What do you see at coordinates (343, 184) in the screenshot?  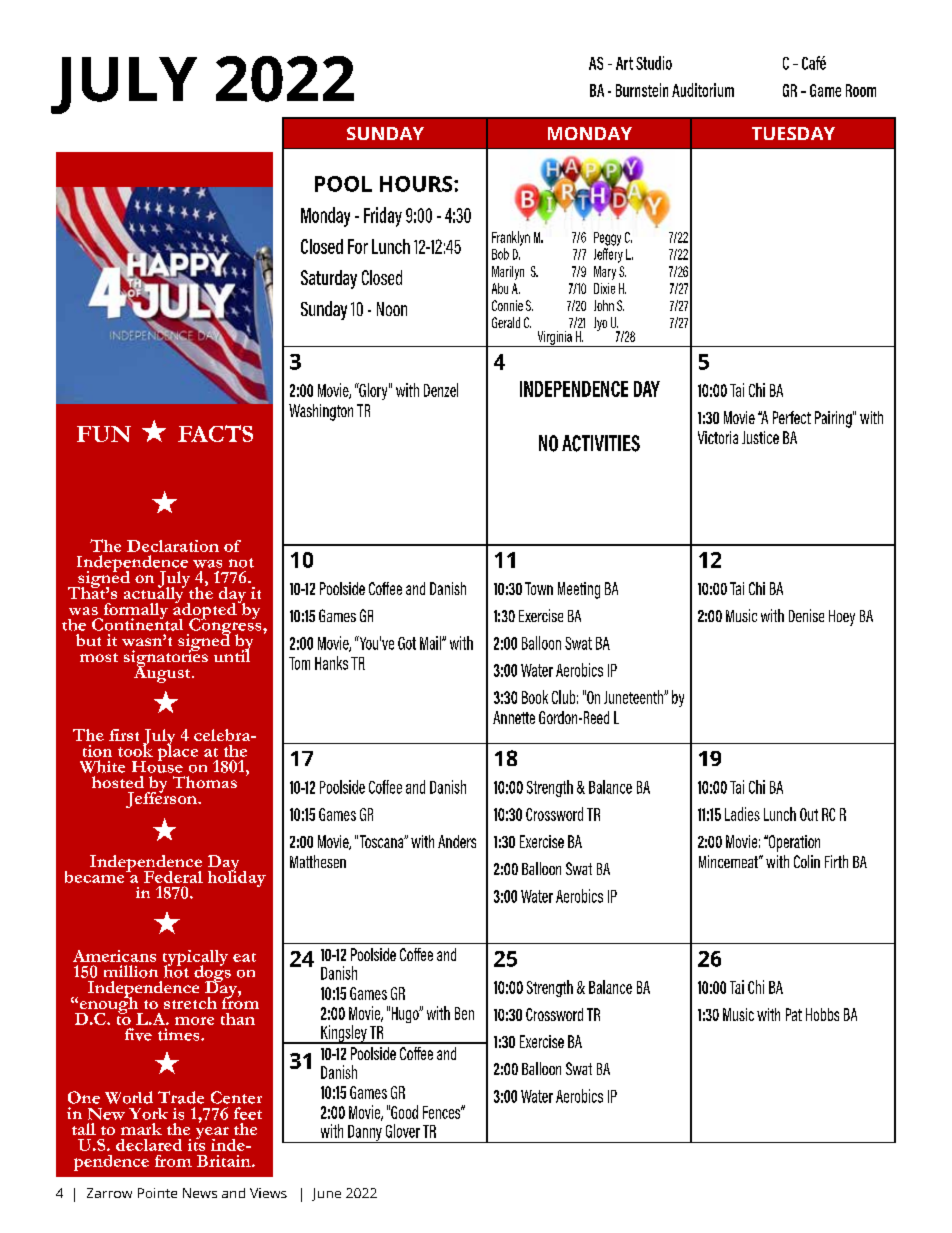 I see `POOL` at bounding box center [343, 184].
